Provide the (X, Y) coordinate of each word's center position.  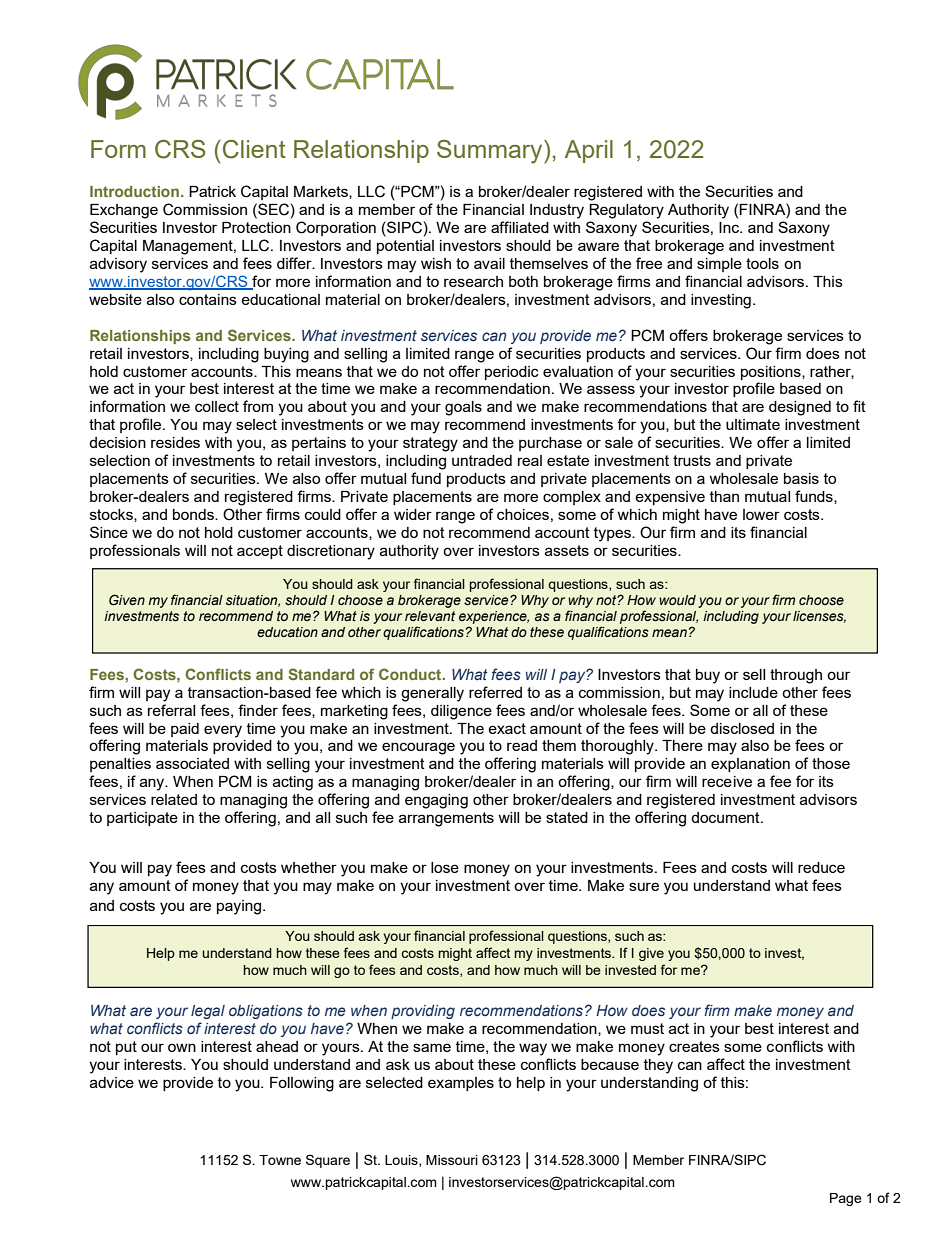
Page (846, 1199)
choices (523, 514)
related (174, 799)
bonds (194, 514)
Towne (280, 1160)
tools (762, 263)
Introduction (134, 191)
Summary (491, 152)
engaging (436, 801)
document (726, 817)
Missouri (452, 1160)
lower (761, 514)
